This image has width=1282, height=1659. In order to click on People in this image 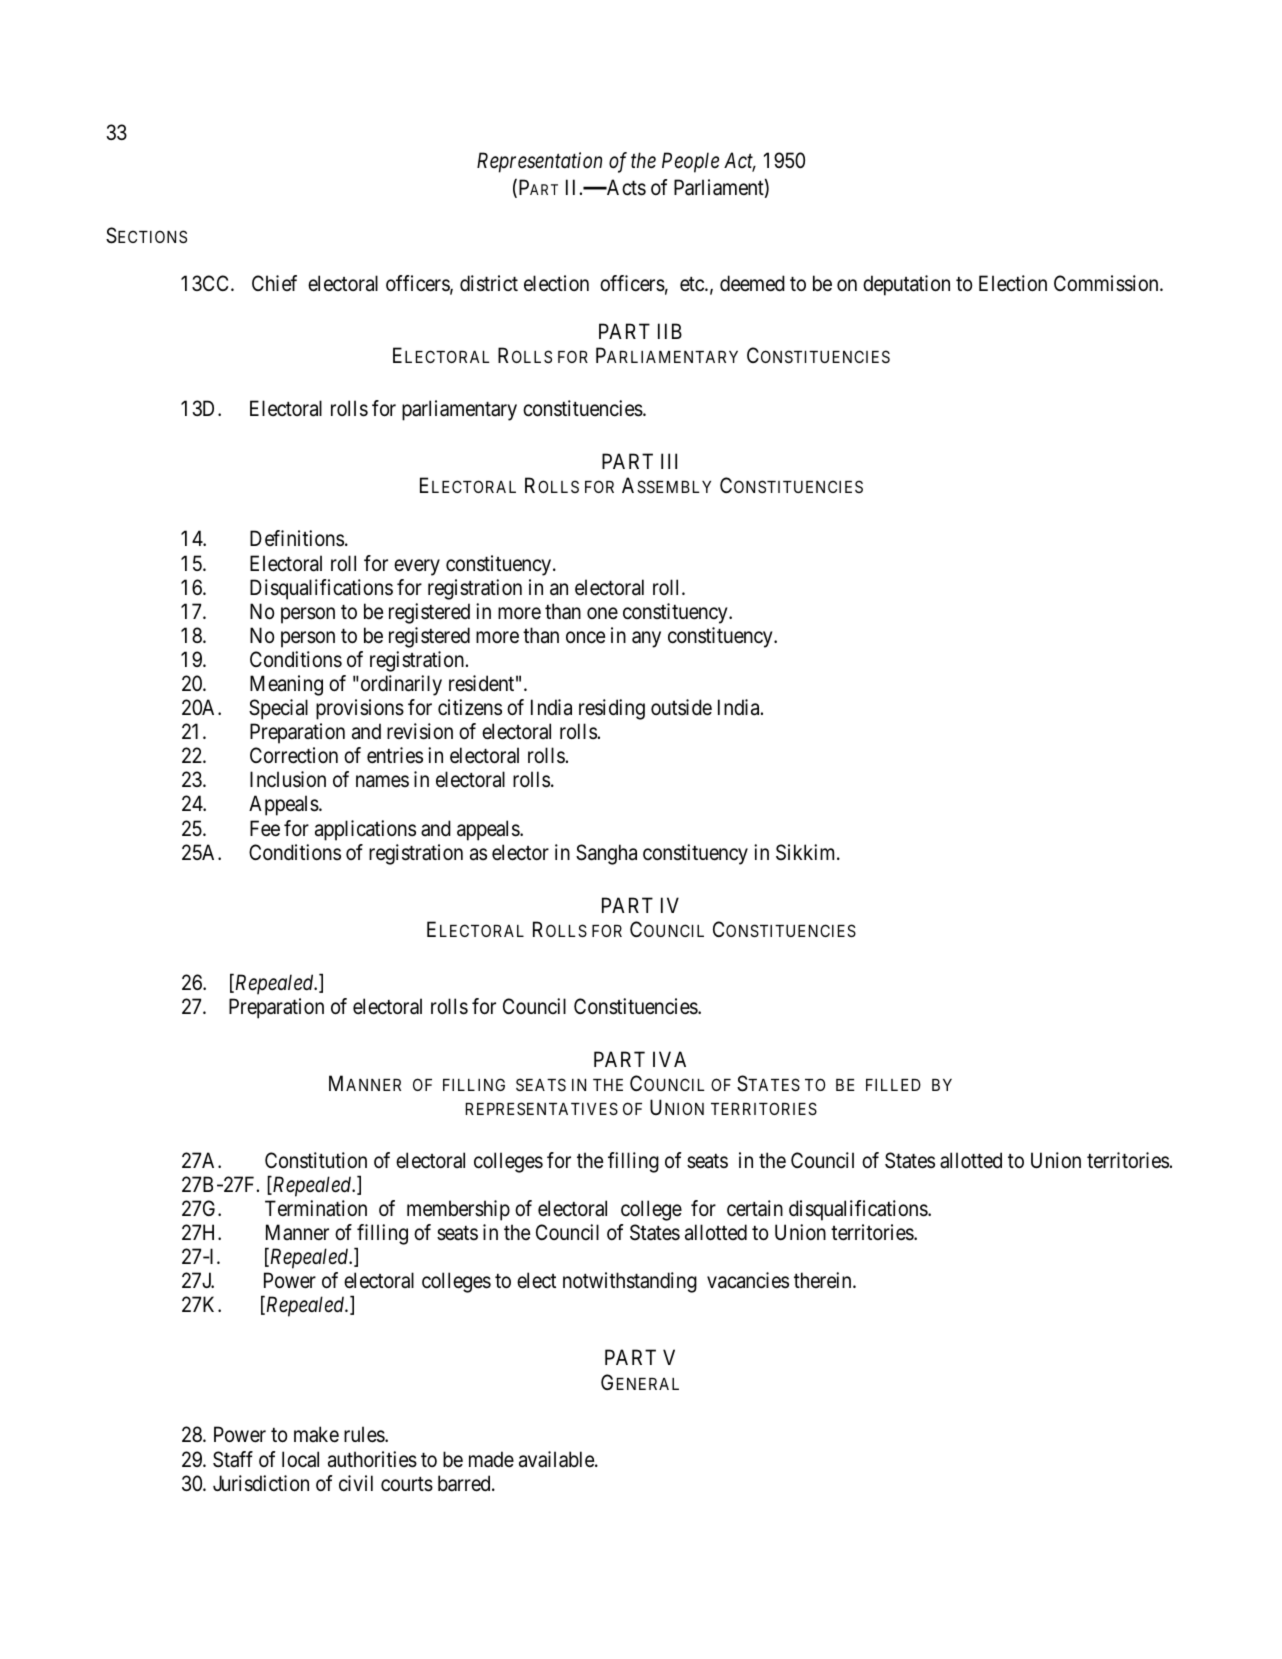, I will do `click(690, 162)`.
